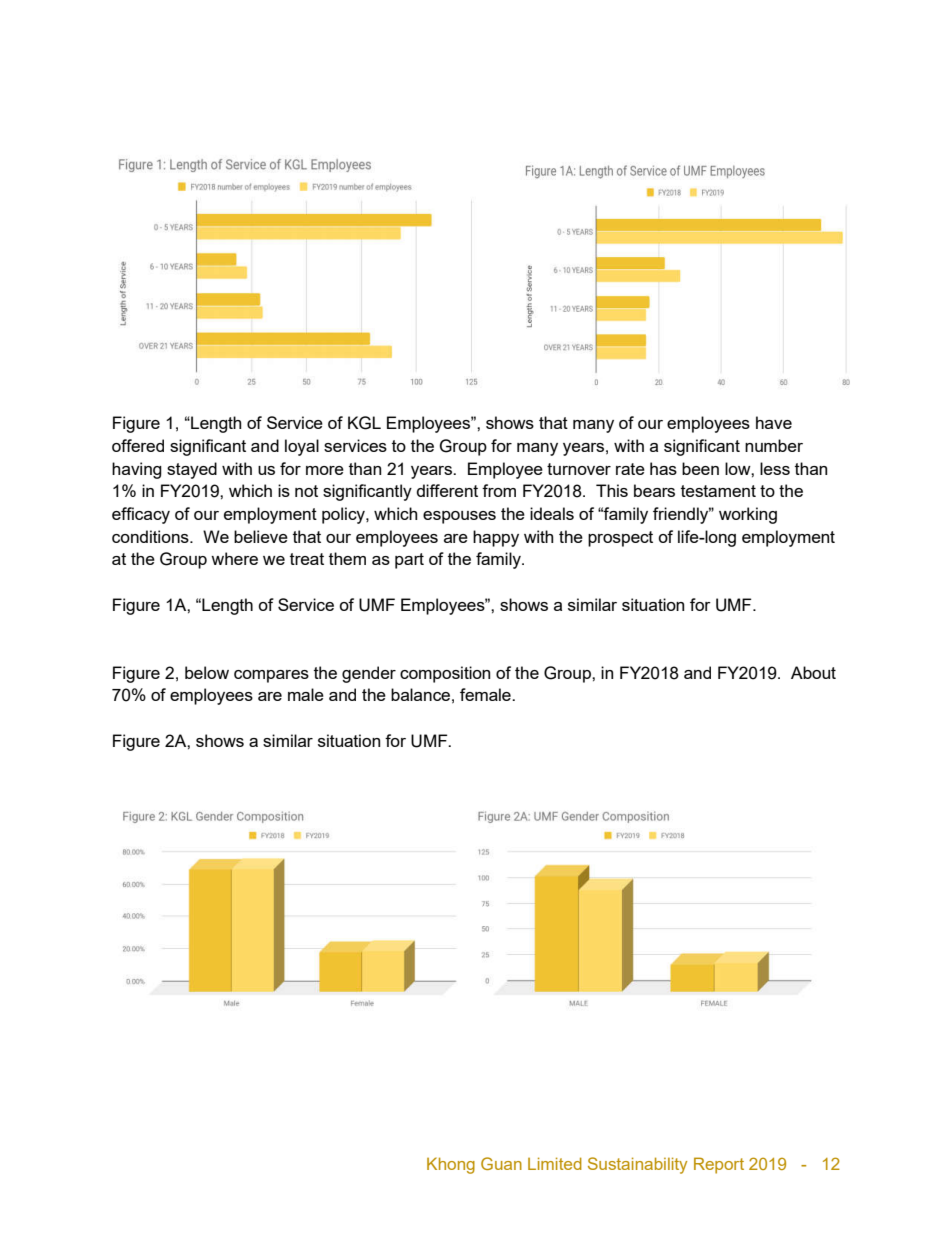  What do you see at coordinates (501, 1163) in the document?
I see `Guan` at bounding box center [501, 1163].
